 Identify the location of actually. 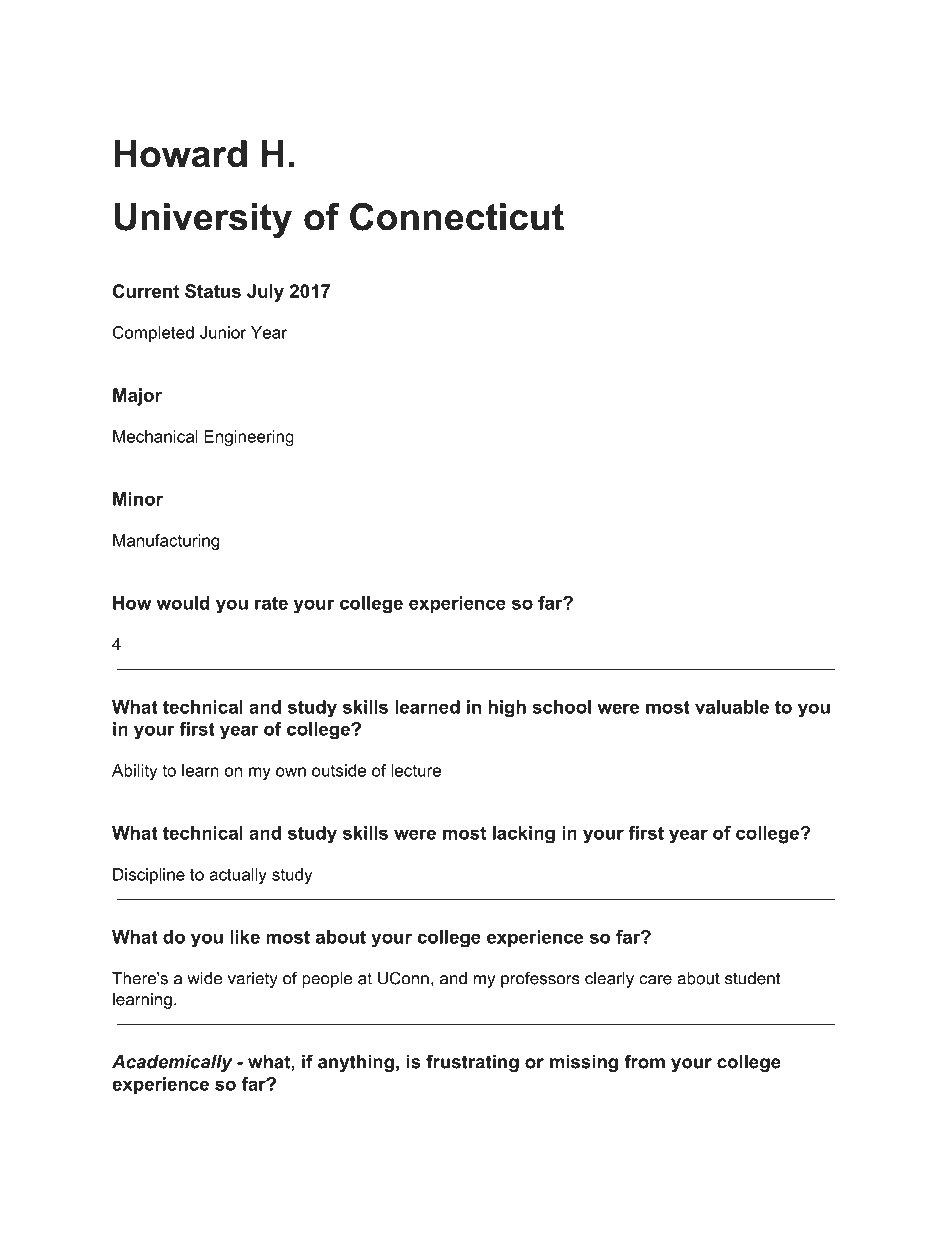
(238, 876).
